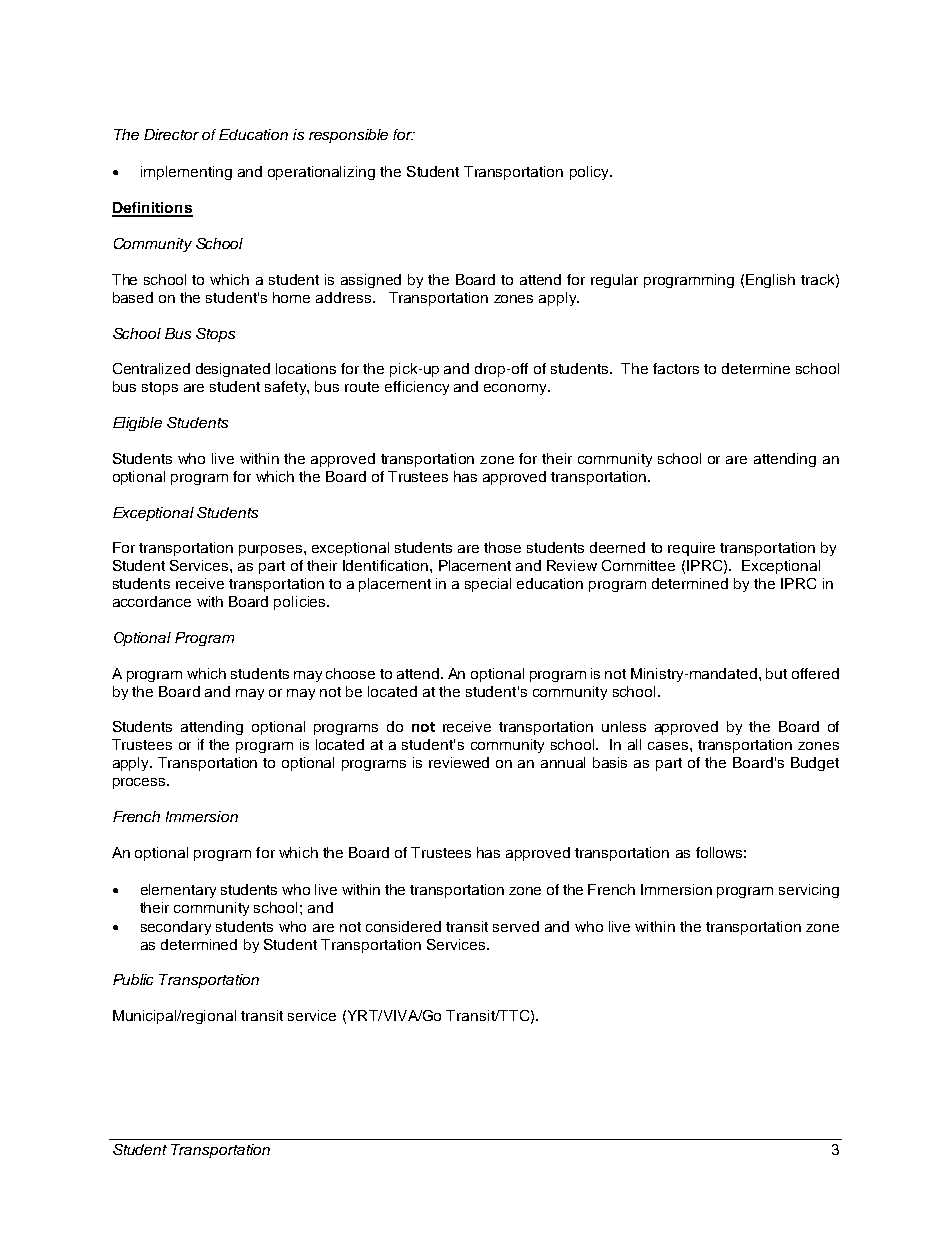  What do you see at coordinates (516, 926) in the screenshot?
I see `served` at bounding box center [516, 926].
